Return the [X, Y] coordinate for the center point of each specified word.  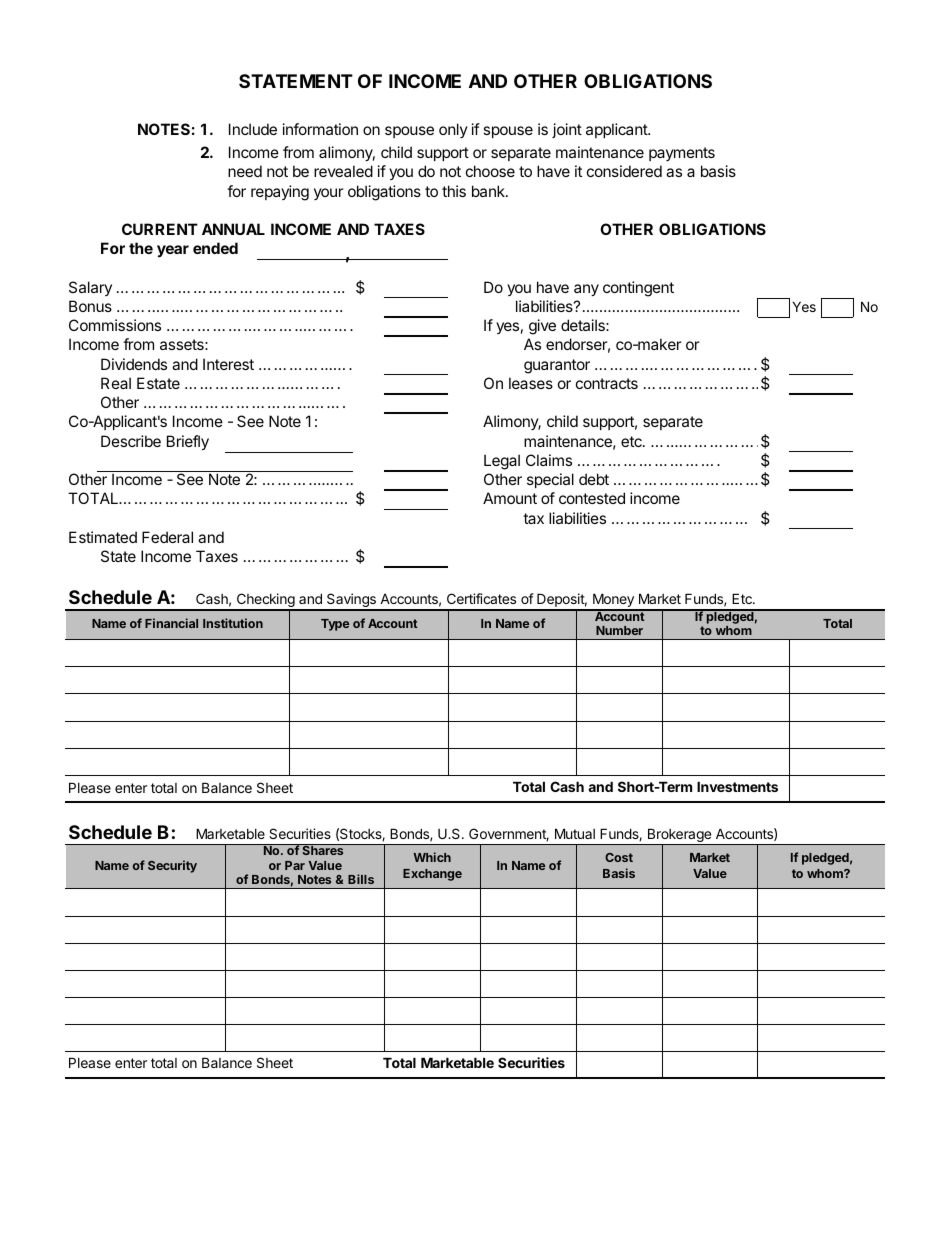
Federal [167, 537]
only [453, 130]
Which [432, 857]
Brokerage [679, 837]
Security [172, 866]
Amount [510, 498]
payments [682, 154]
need [245, 171]
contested [592, 498]
